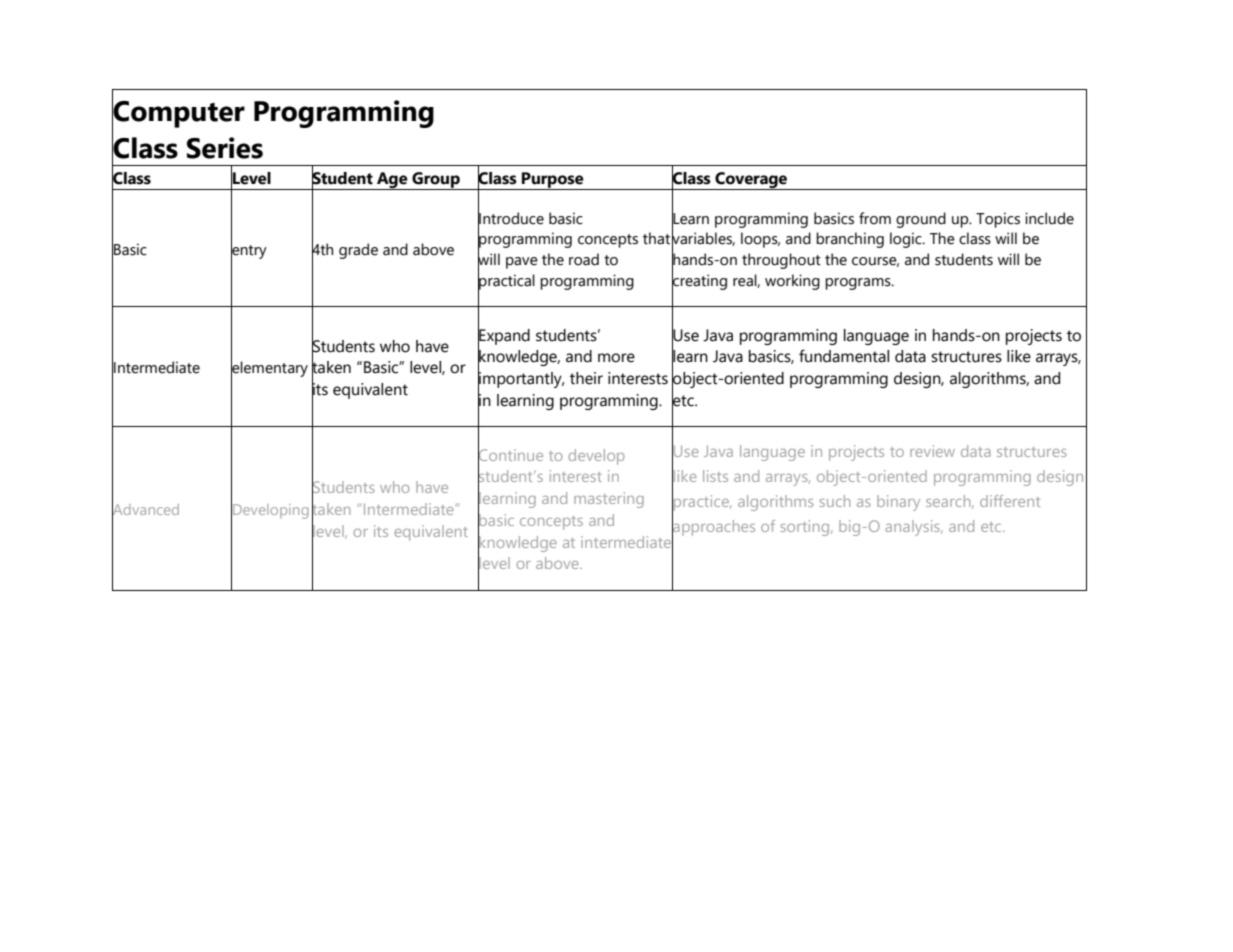 This image has height=952, width=1233. What do you see at coordinates (609, 500) in the image?
I see `mastering` at bounding box center [609, 500].
